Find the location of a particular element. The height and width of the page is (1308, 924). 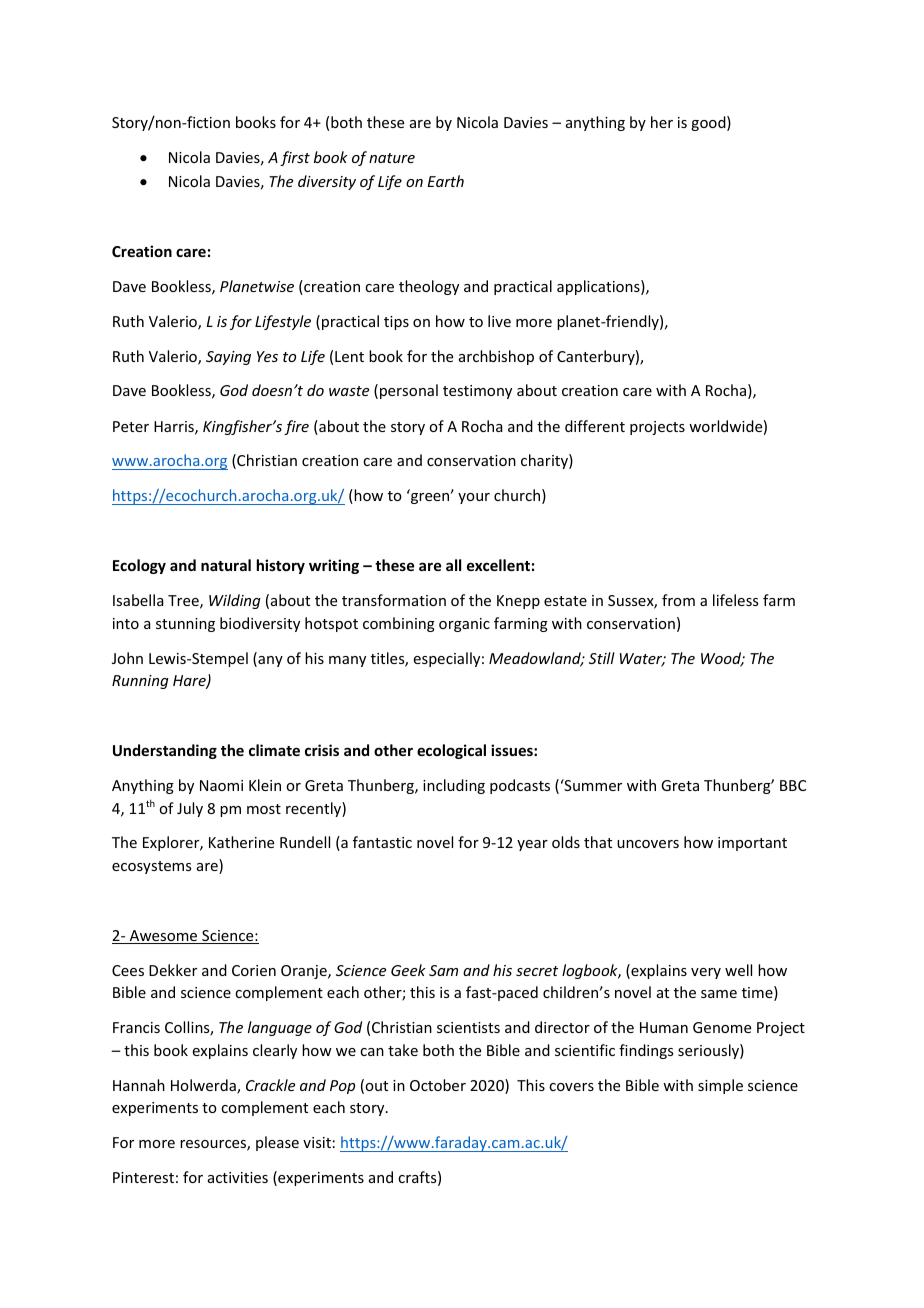

October is located at coordinates (438, 1085).
